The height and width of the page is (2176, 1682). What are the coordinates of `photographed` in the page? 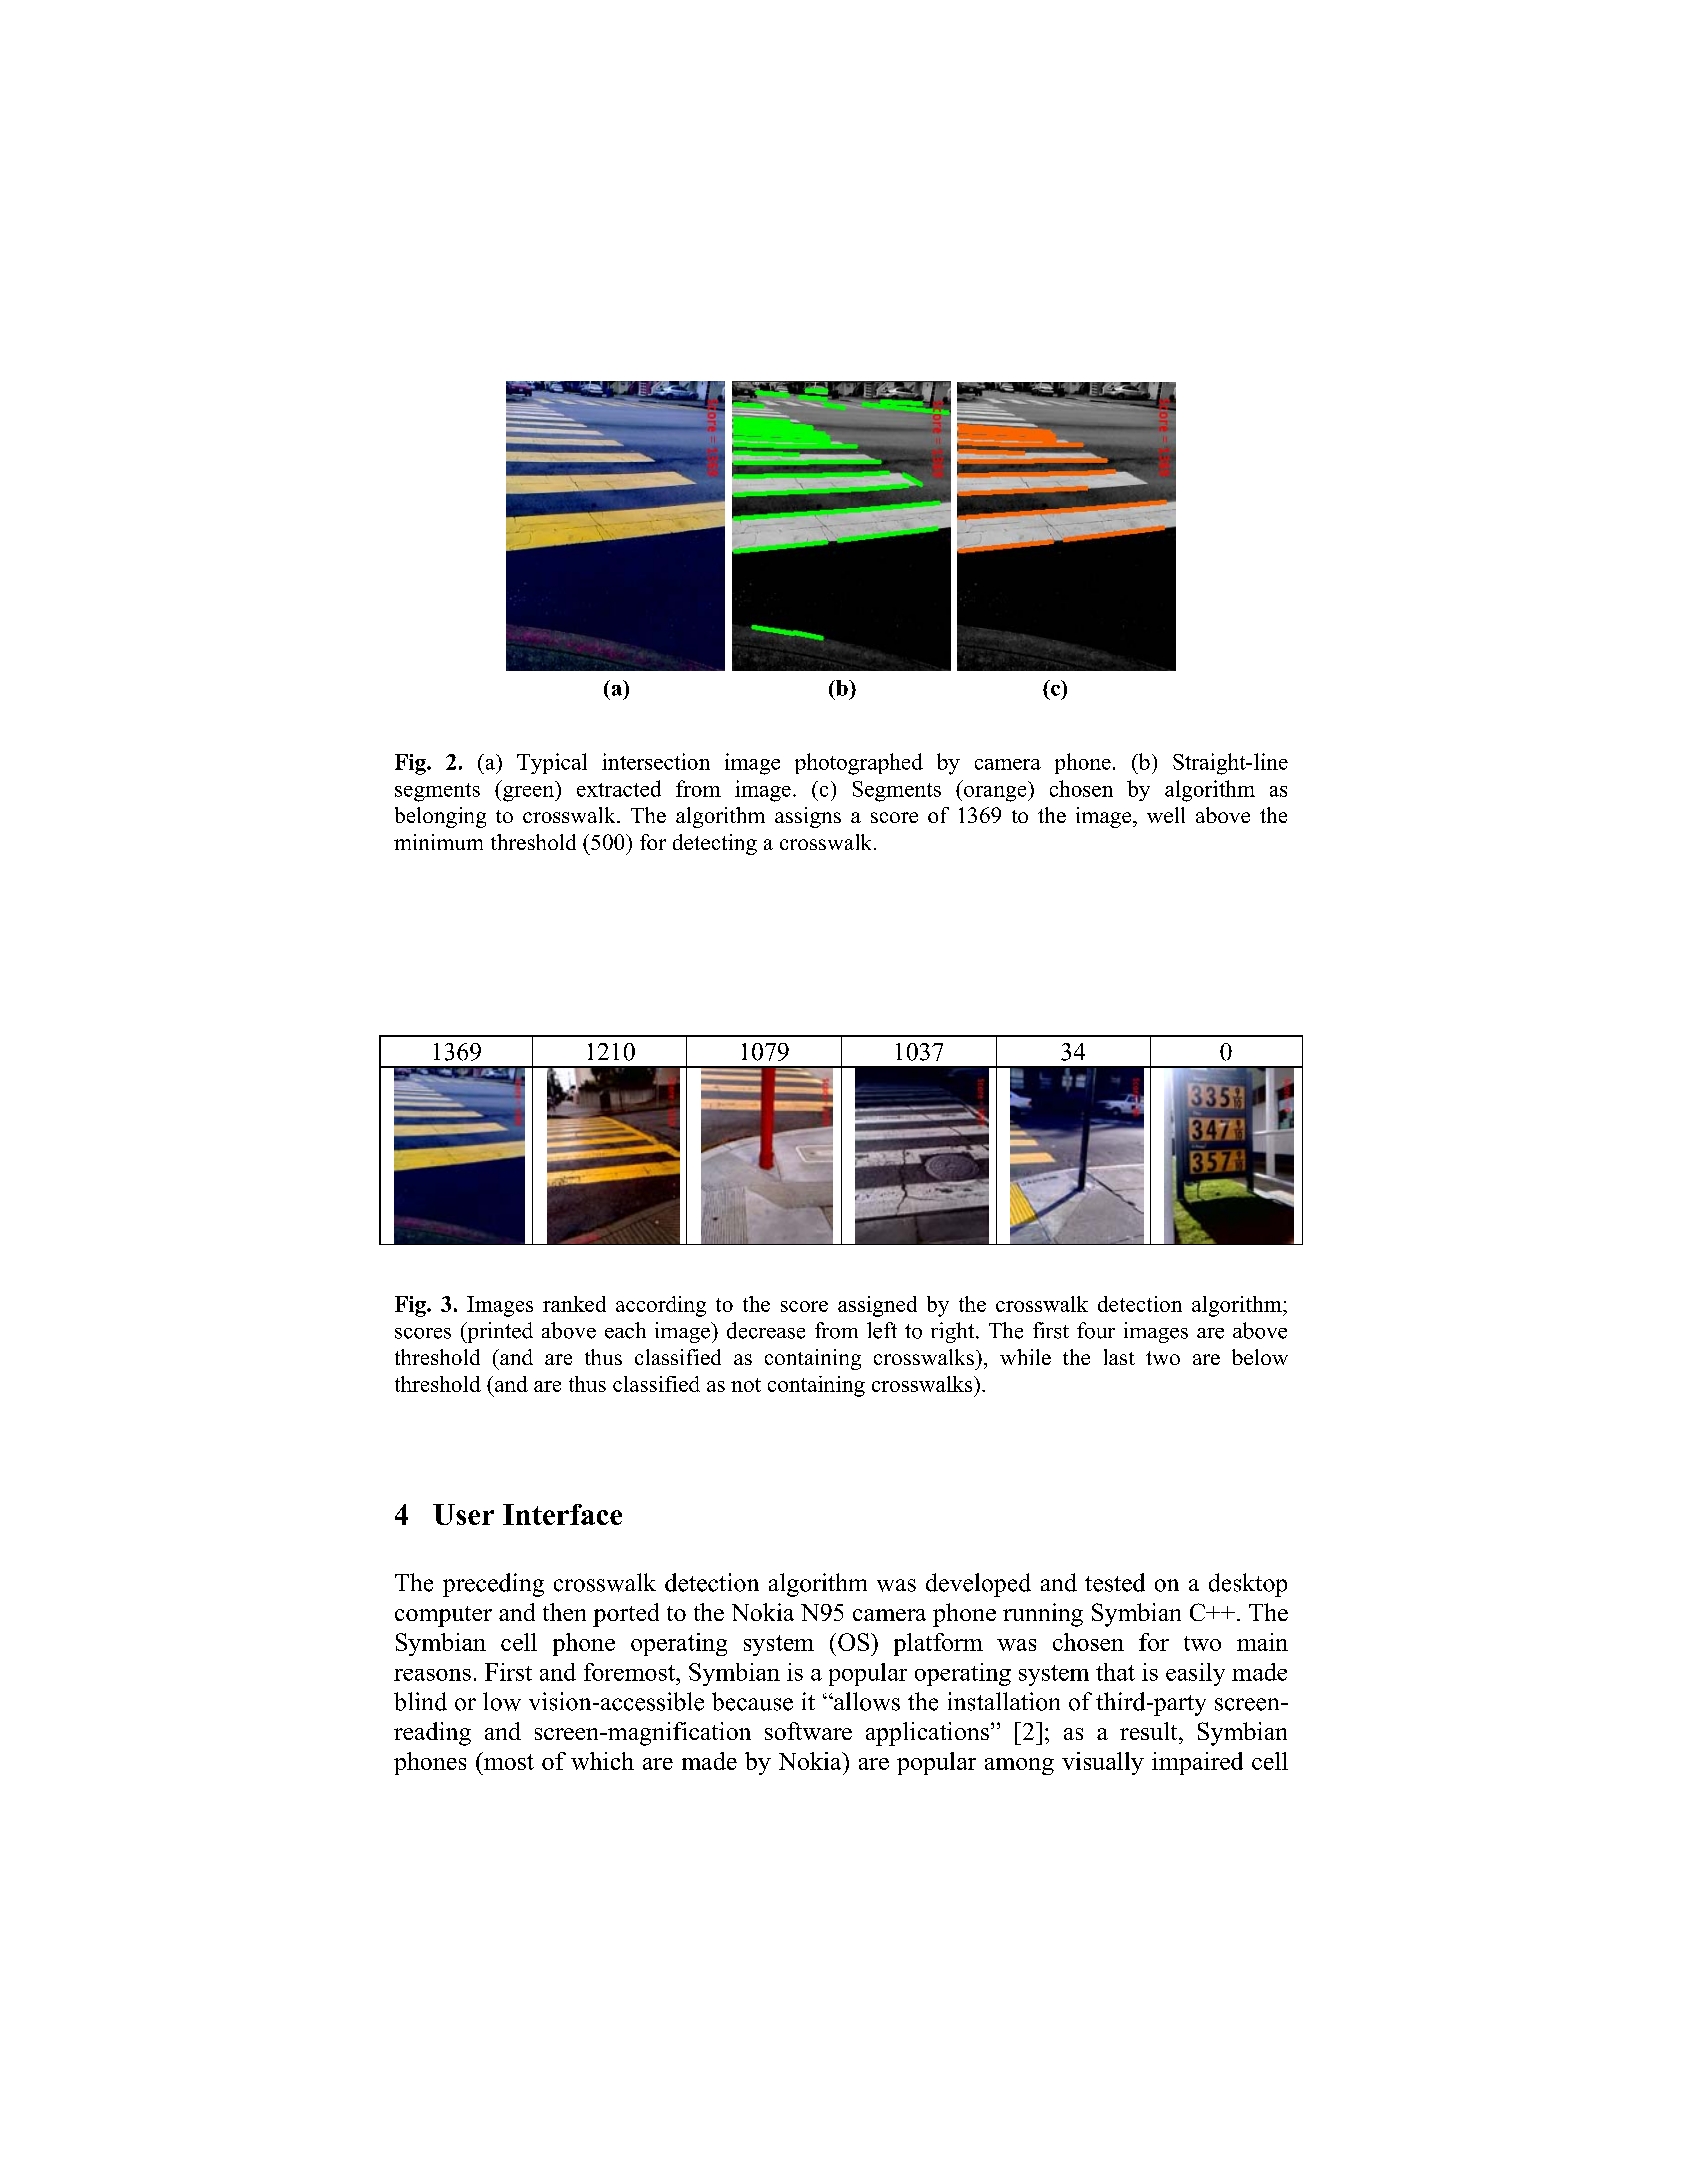 It's located at (859, 764).
